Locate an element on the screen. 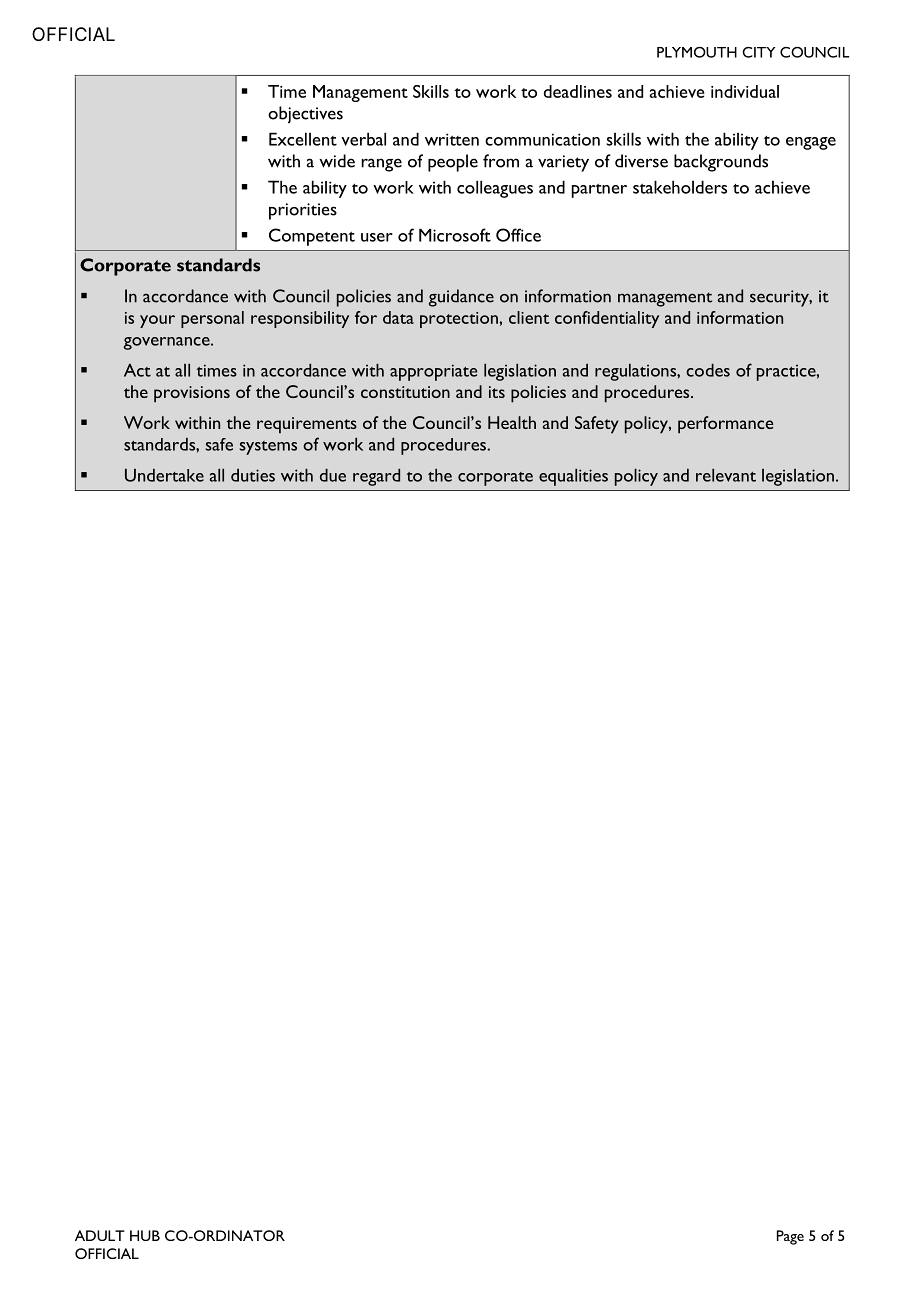 Image resolution: width=924 pixels, height=1308 pixels. written is located at coordinates (452, 139).
